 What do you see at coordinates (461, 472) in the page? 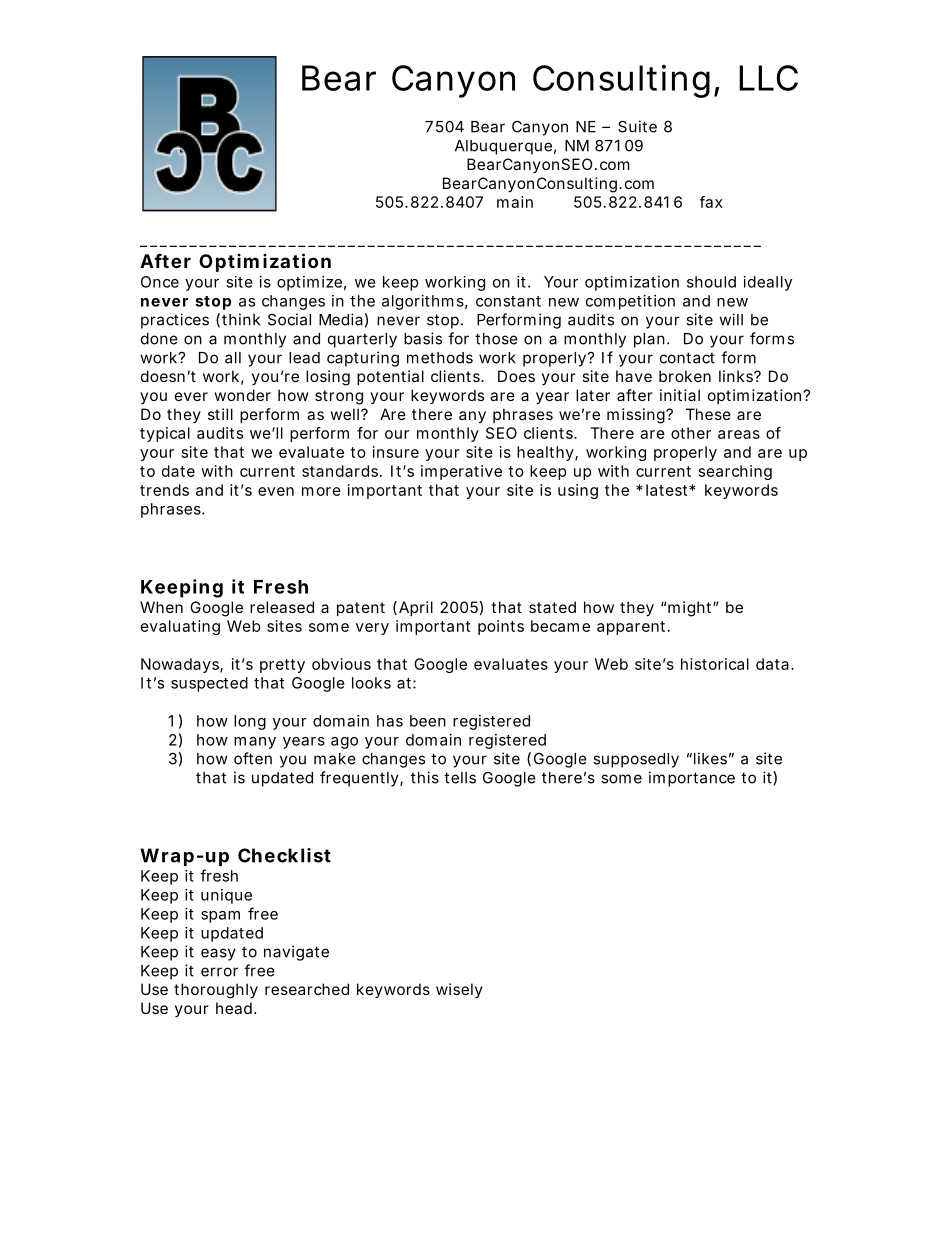
I see `imperative` at bounding box center [461, 472].
